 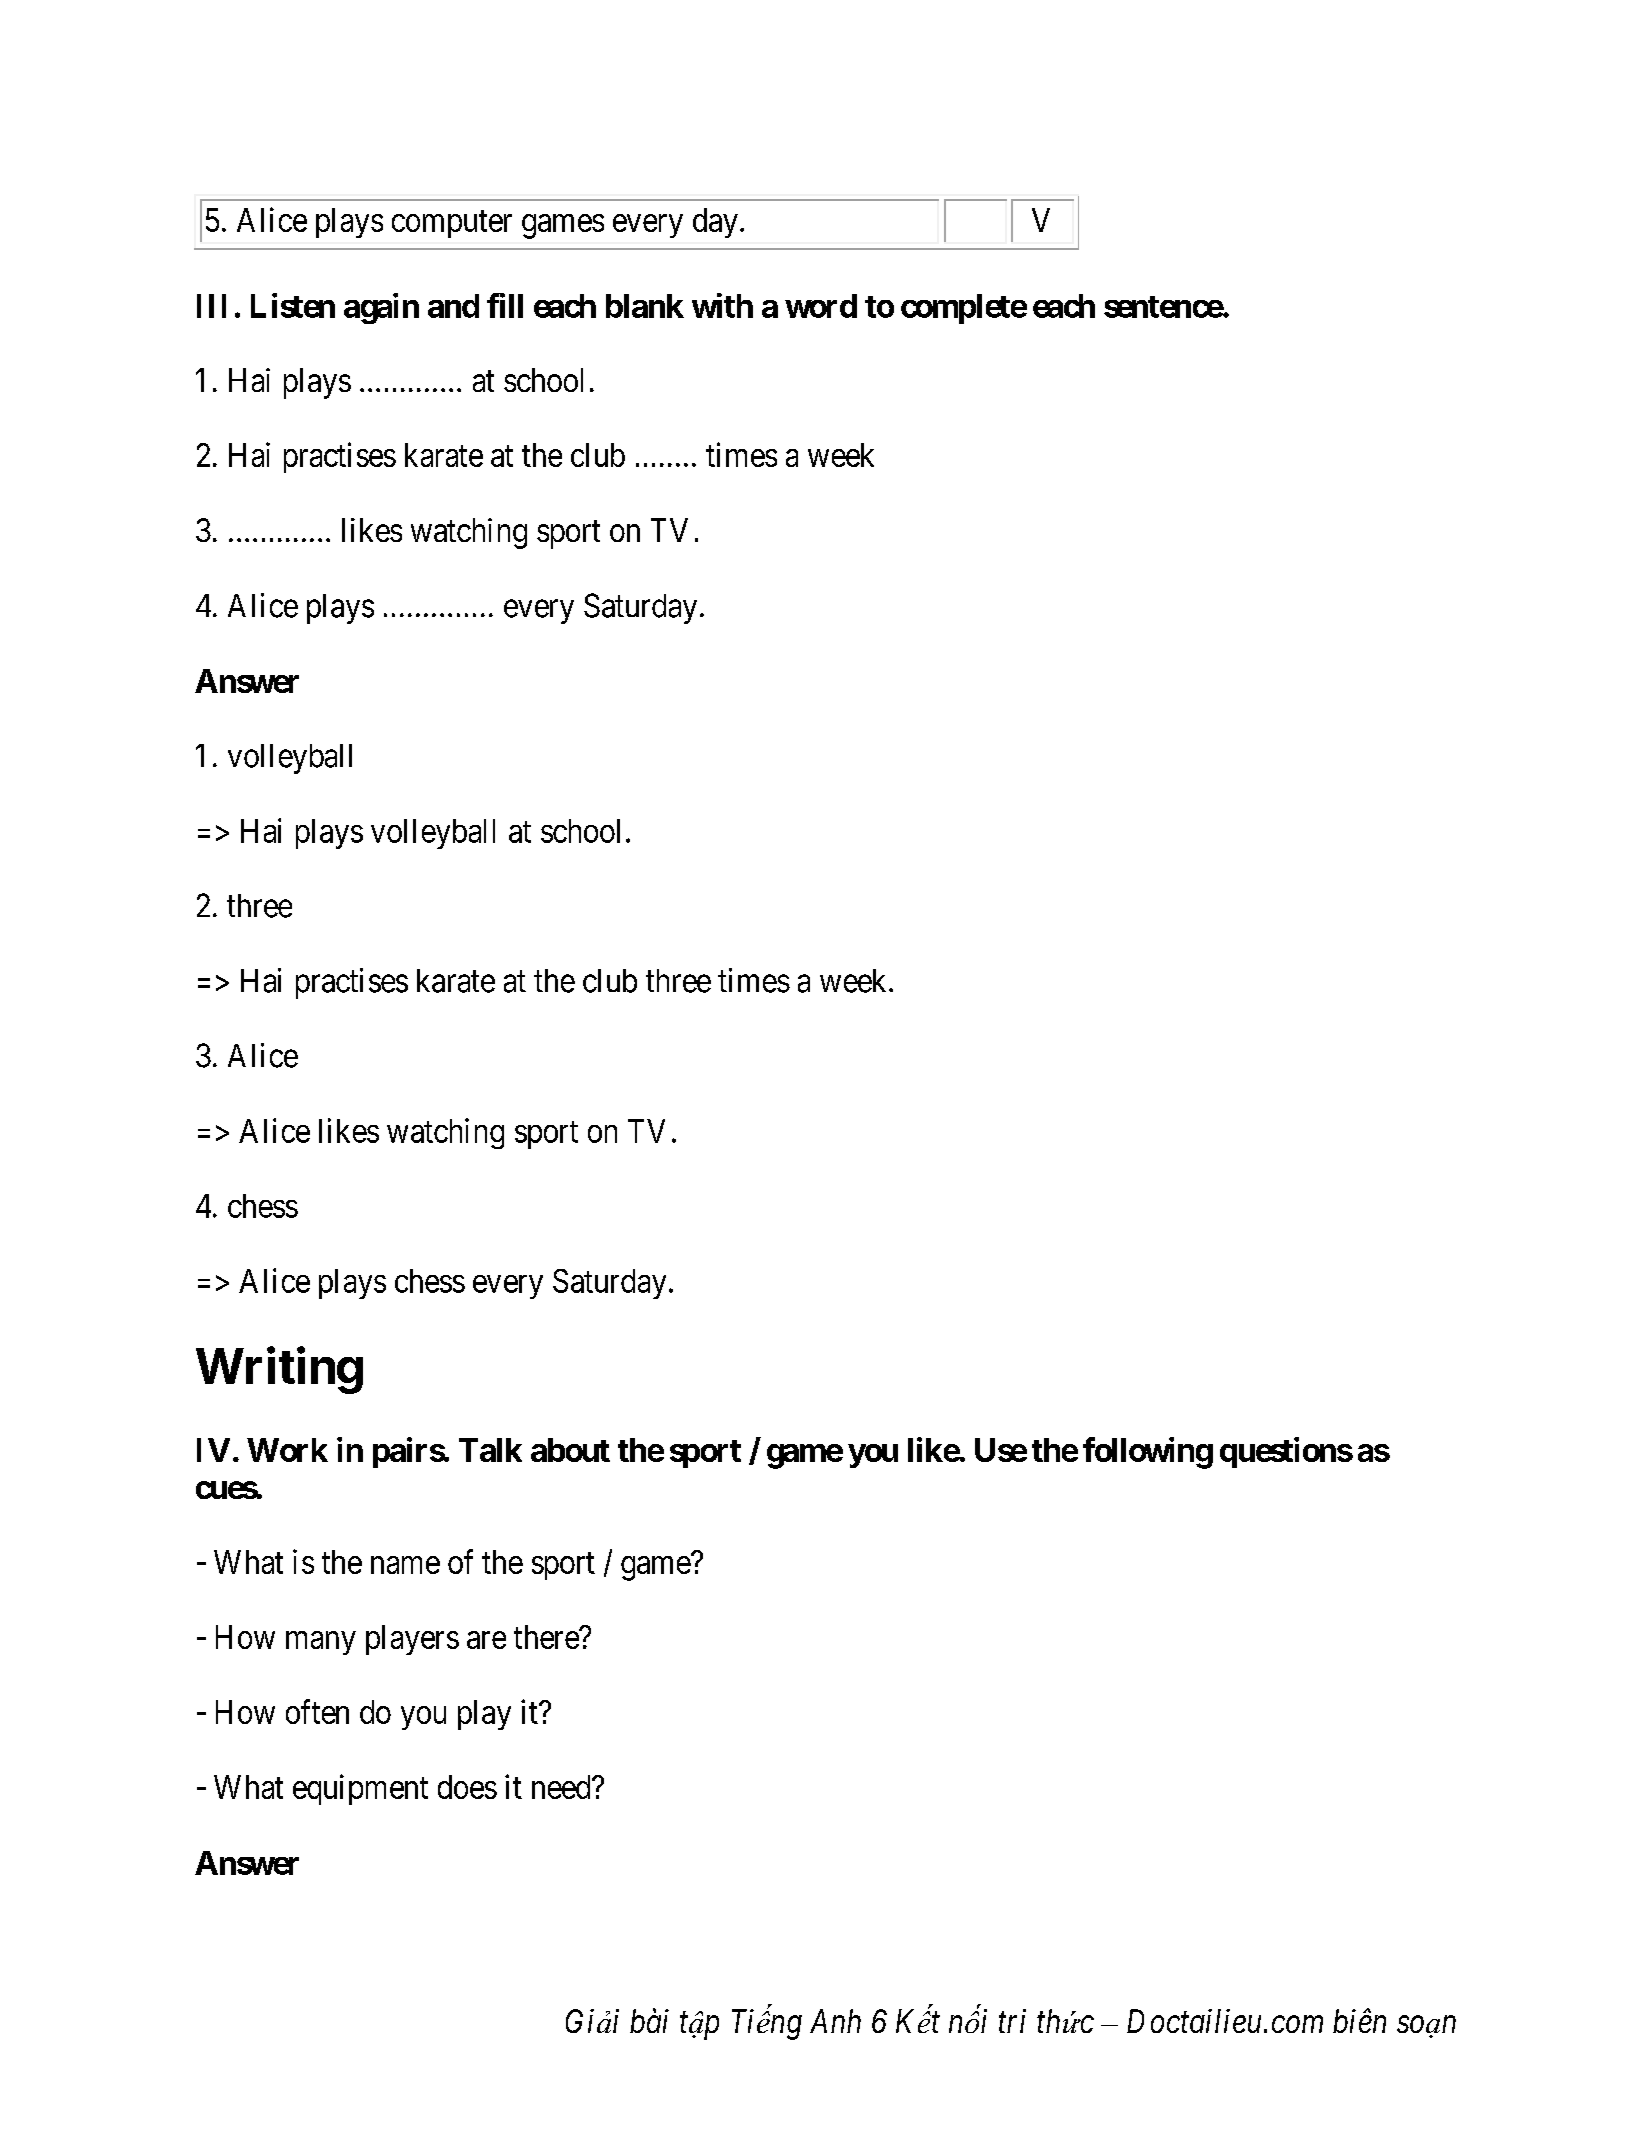 What do you see at coordinates (360, 1789) in the page?
I see `equipment` at bounding box center [360, 1789].
